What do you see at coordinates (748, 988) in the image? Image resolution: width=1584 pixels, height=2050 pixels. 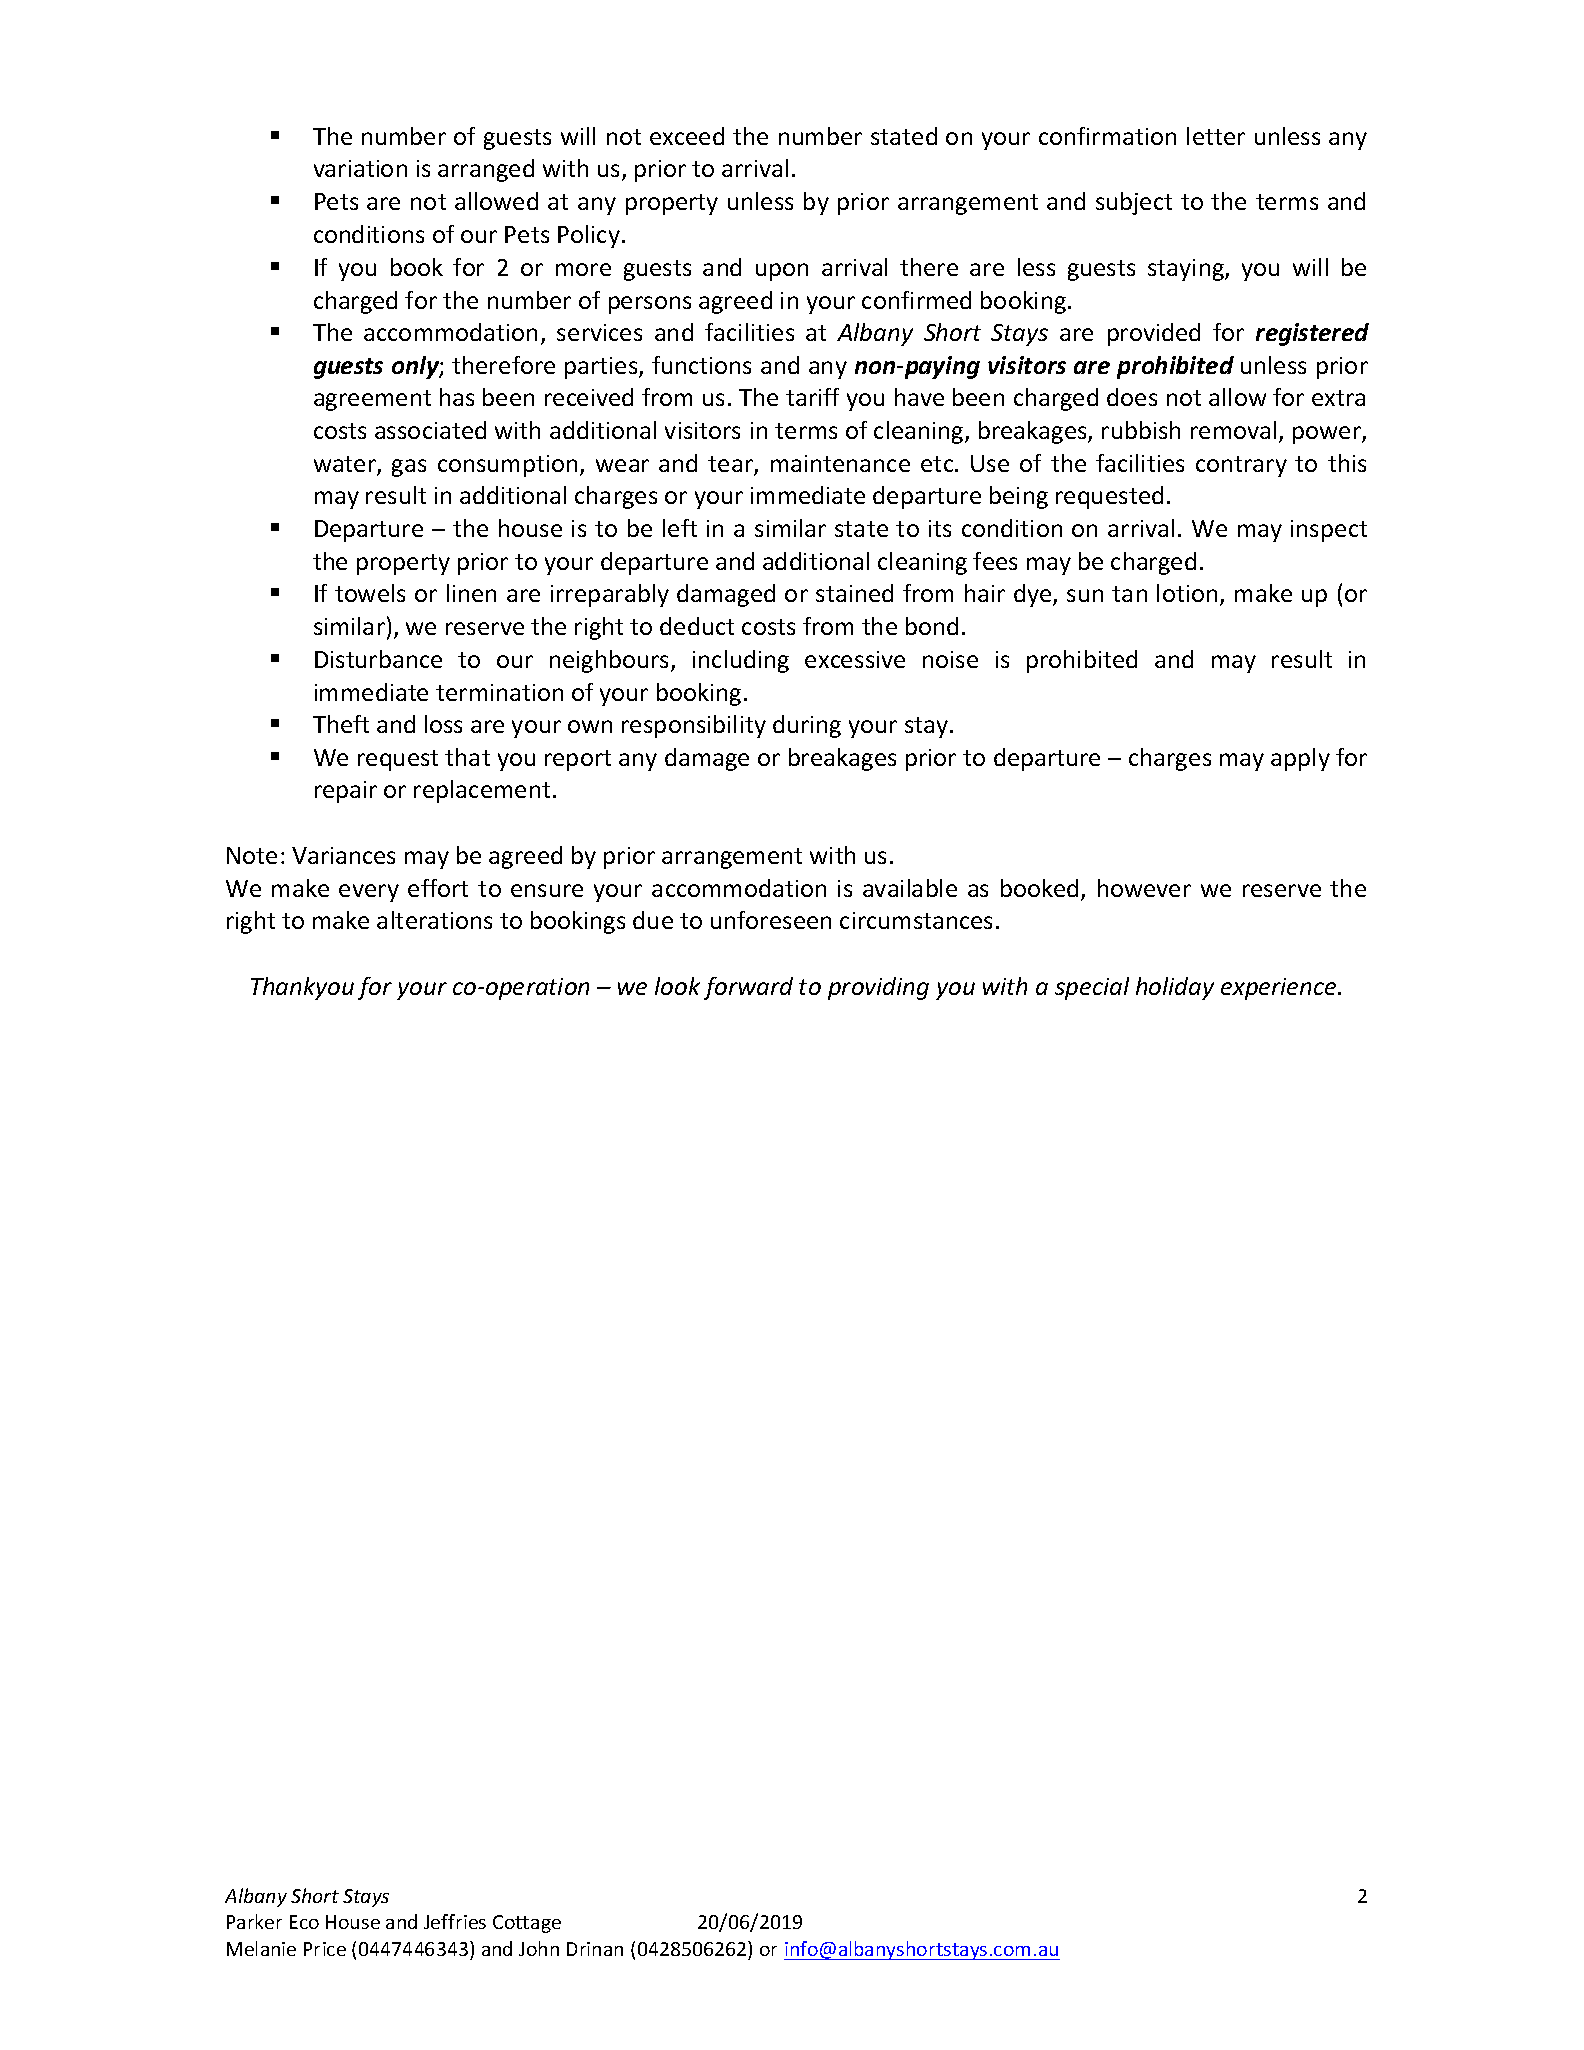 I see `forward` at bounding box center [748, 988].
